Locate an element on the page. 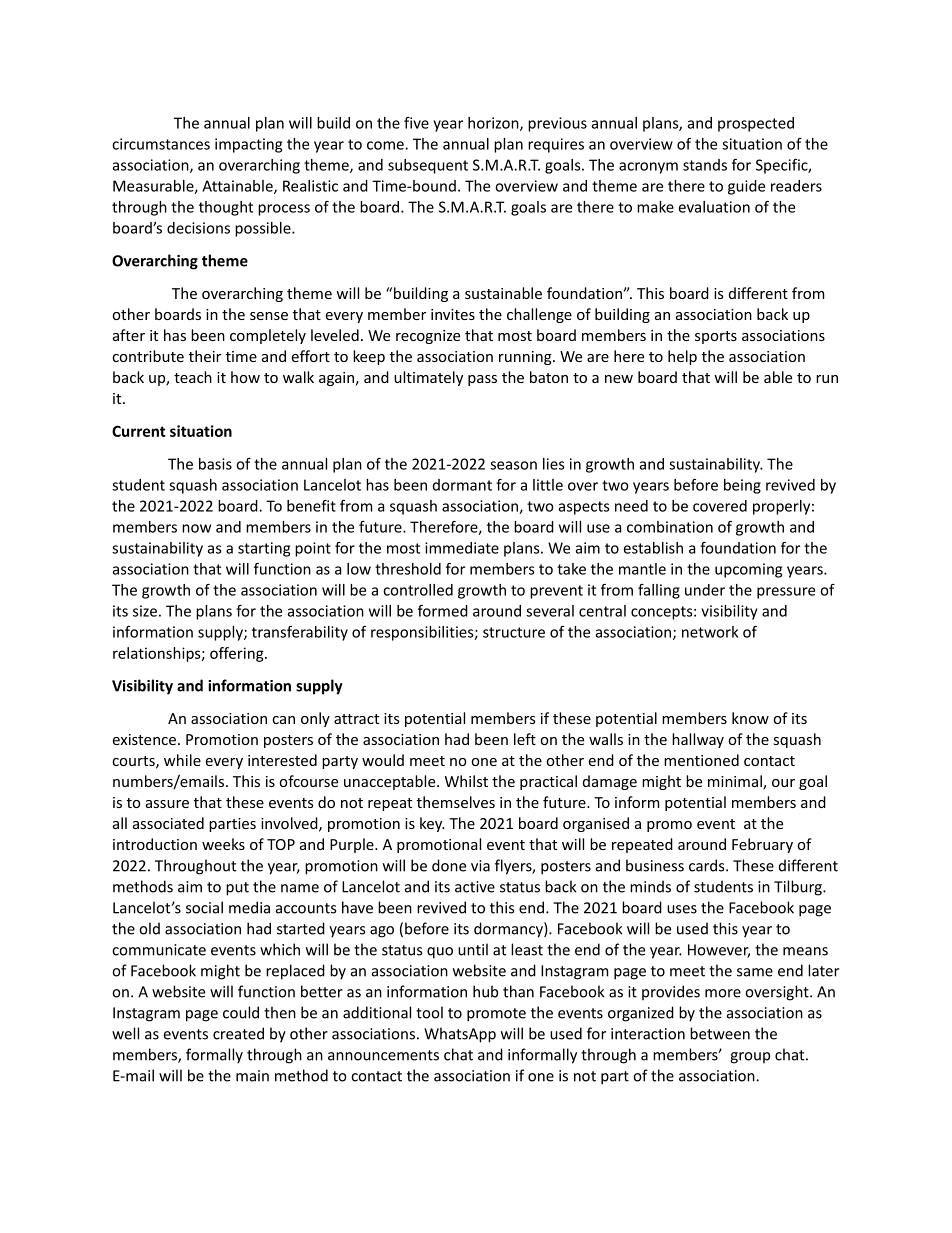  size is located at coordinates (145, 611).
